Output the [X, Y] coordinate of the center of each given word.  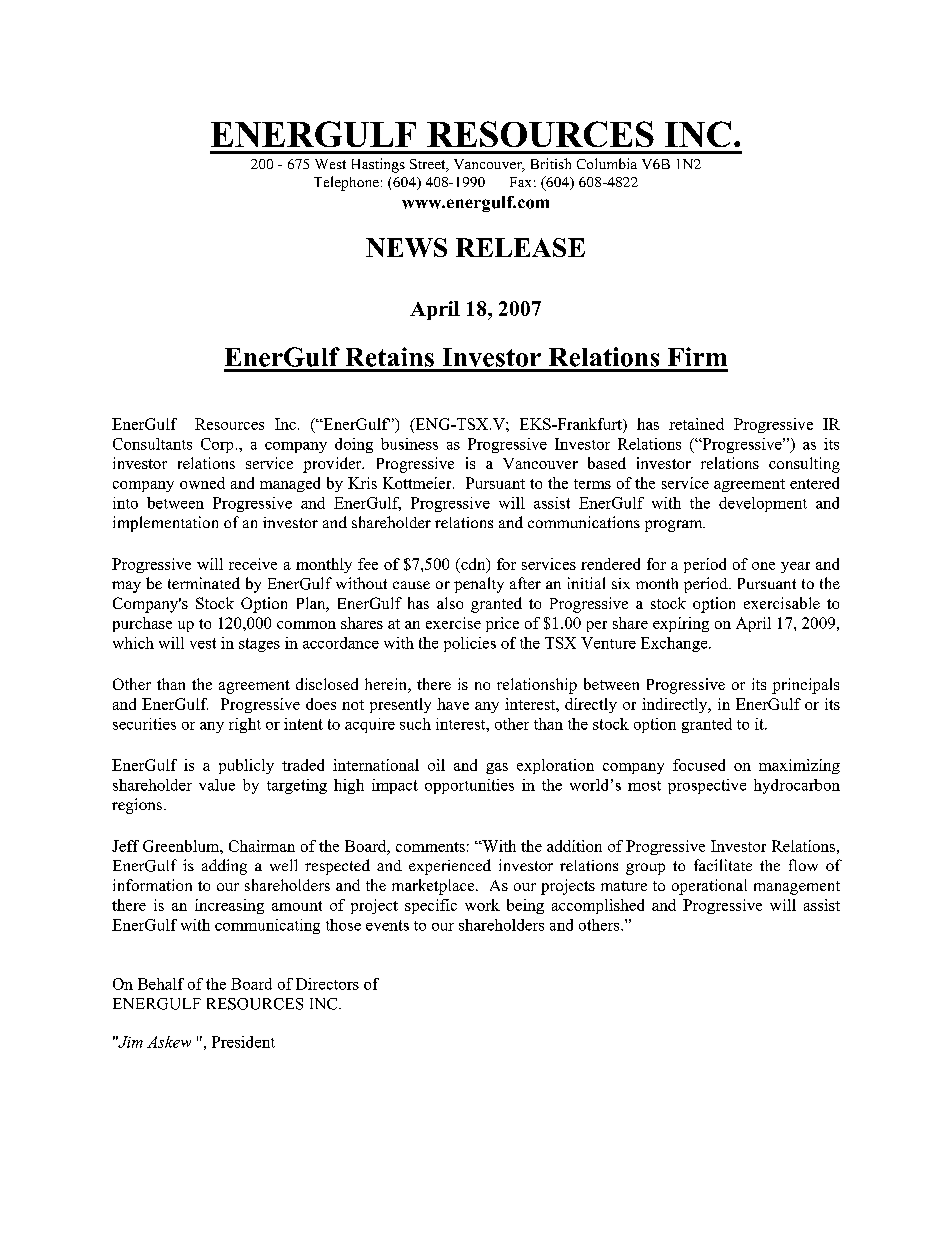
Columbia [607, 163]
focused [699, 765]
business [409, 444]
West [330, 164]
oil [436, 765]
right [245, 725]
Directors [327, 984]
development [763, 504]
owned [202, 483]
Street [429, 165]
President [243, 1042]
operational [709, 887]
